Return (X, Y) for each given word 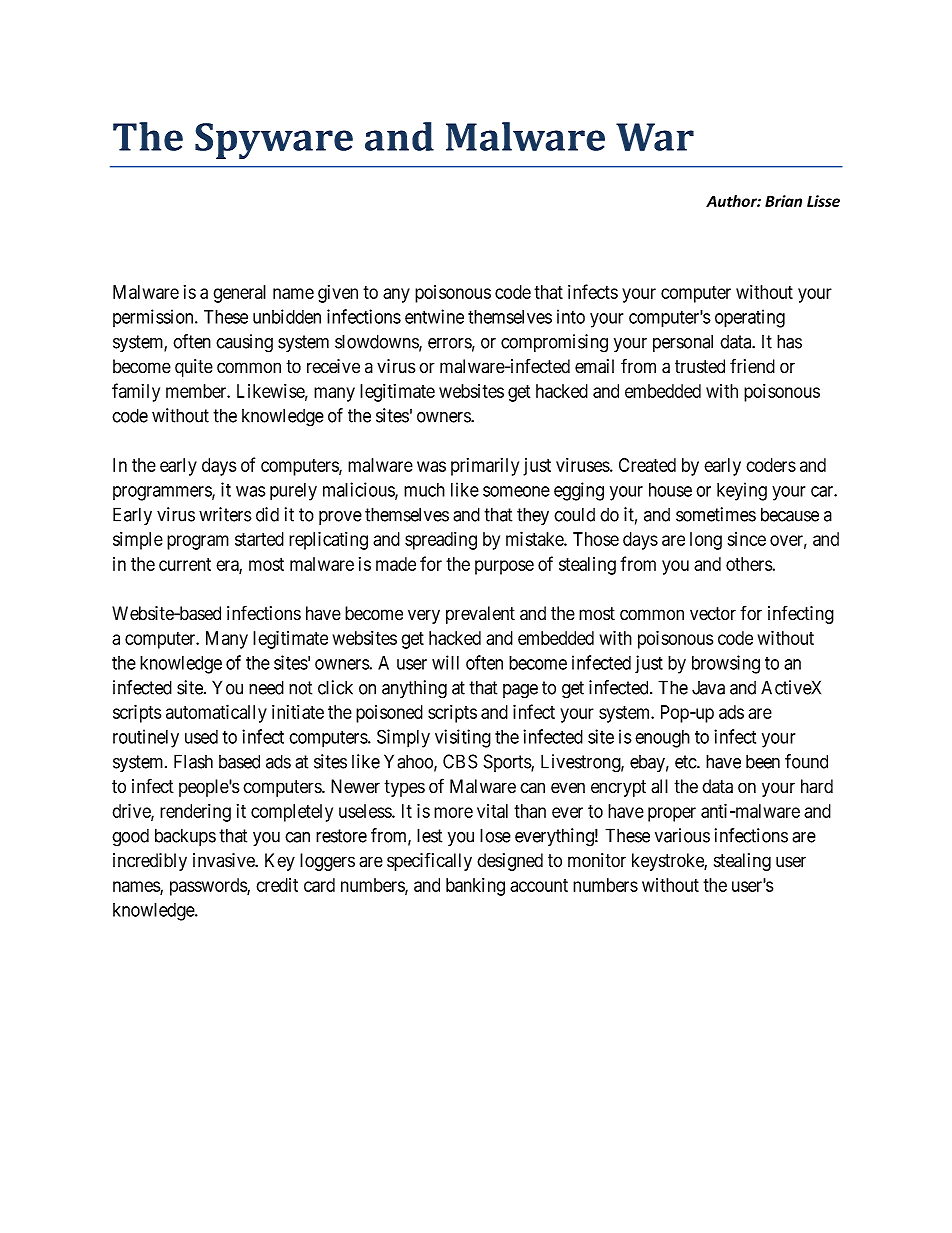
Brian (783, 201)
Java (708, 688)
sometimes (716, 514)
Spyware (274, 141)
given (338, 294)
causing (244, 343)
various (682, 835)
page (520, 691)
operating (750, 318)
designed (510, 862)
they (533, 516)
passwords (209, 887)
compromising (554, 343)
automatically (216, 713)
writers (225, 514)
